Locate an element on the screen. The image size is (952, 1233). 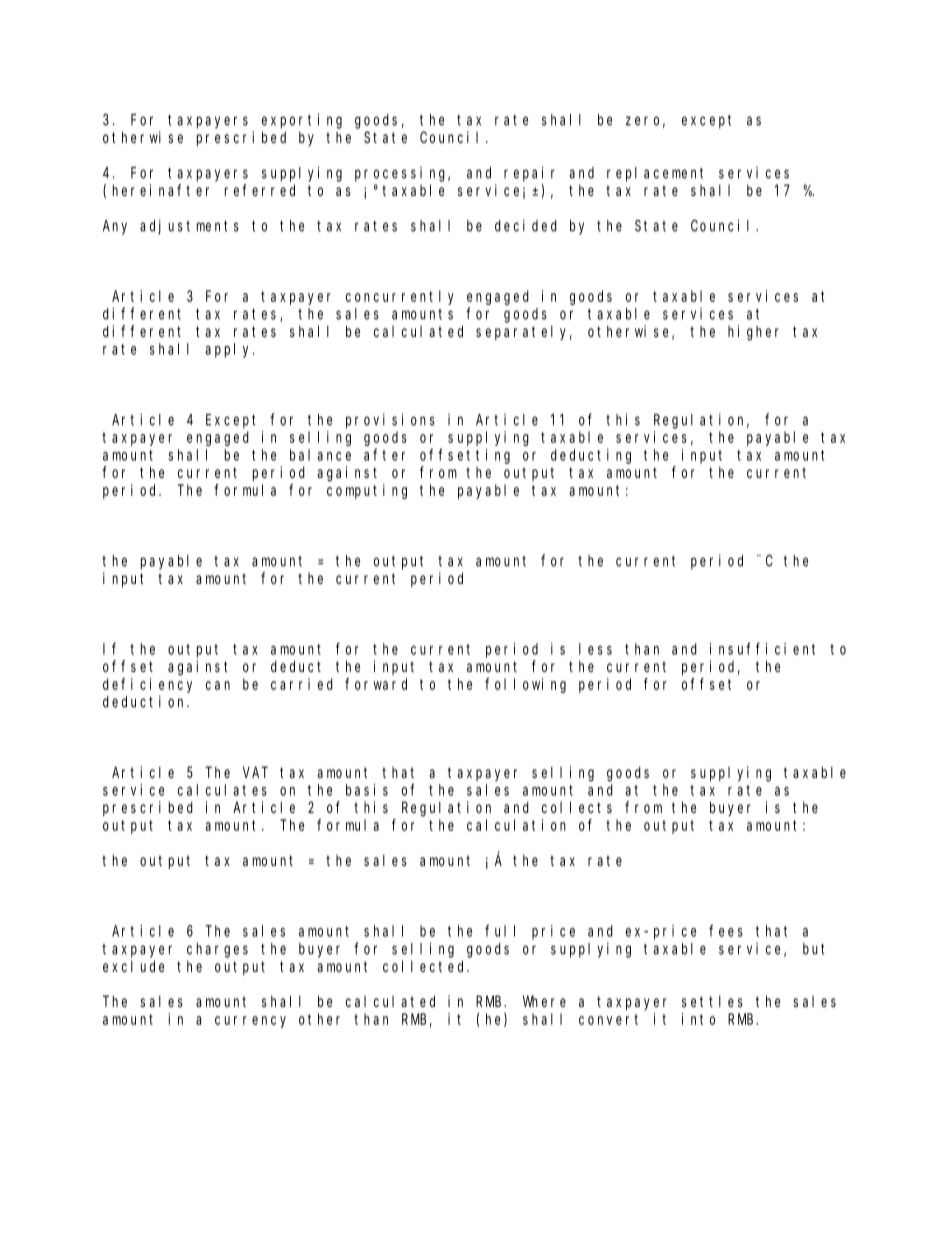
calculates is located at coordinates (222, 790).
